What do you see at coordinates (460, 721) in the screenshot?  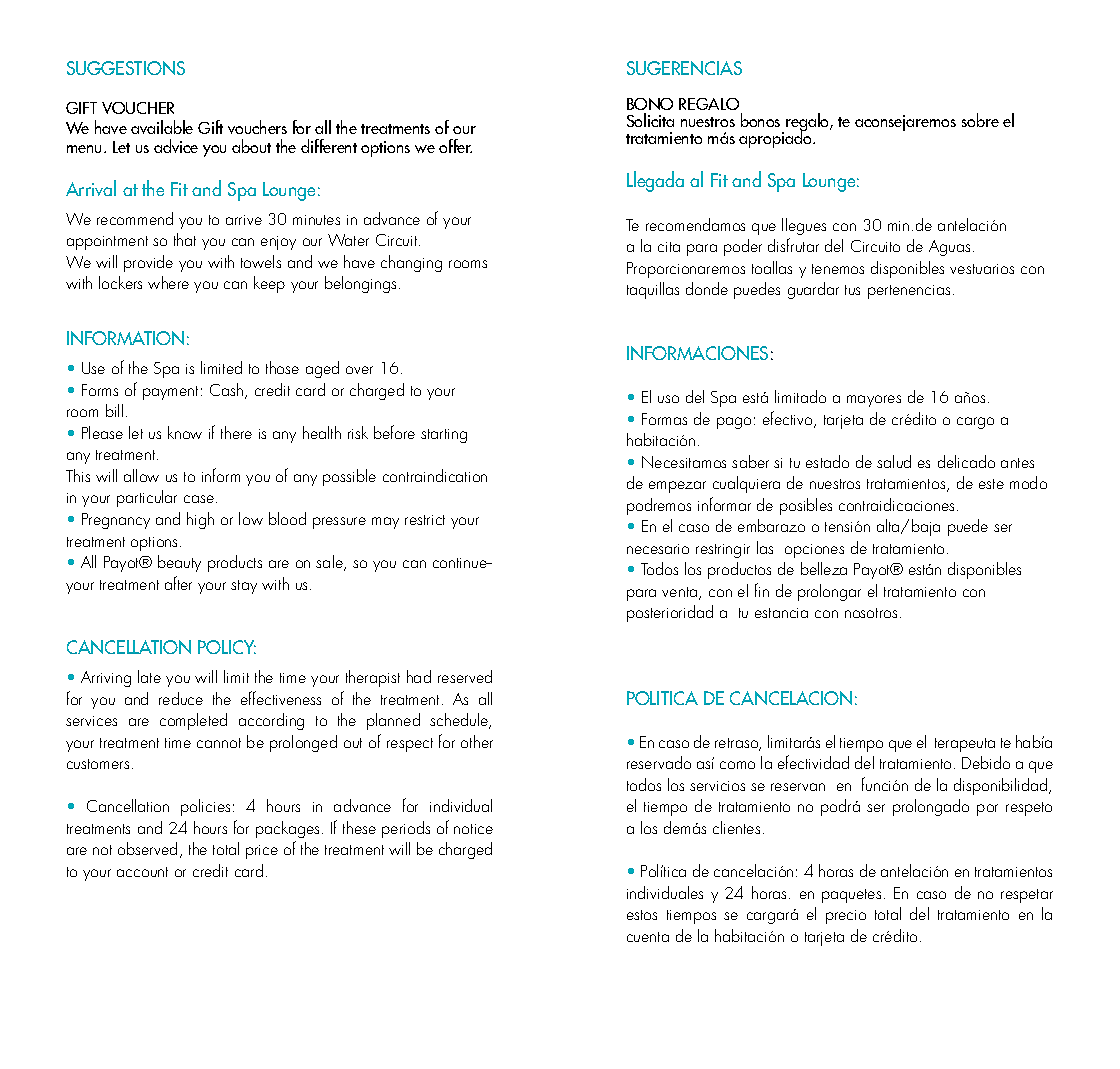 I see `schedule` at bounding box center [460, 721].
